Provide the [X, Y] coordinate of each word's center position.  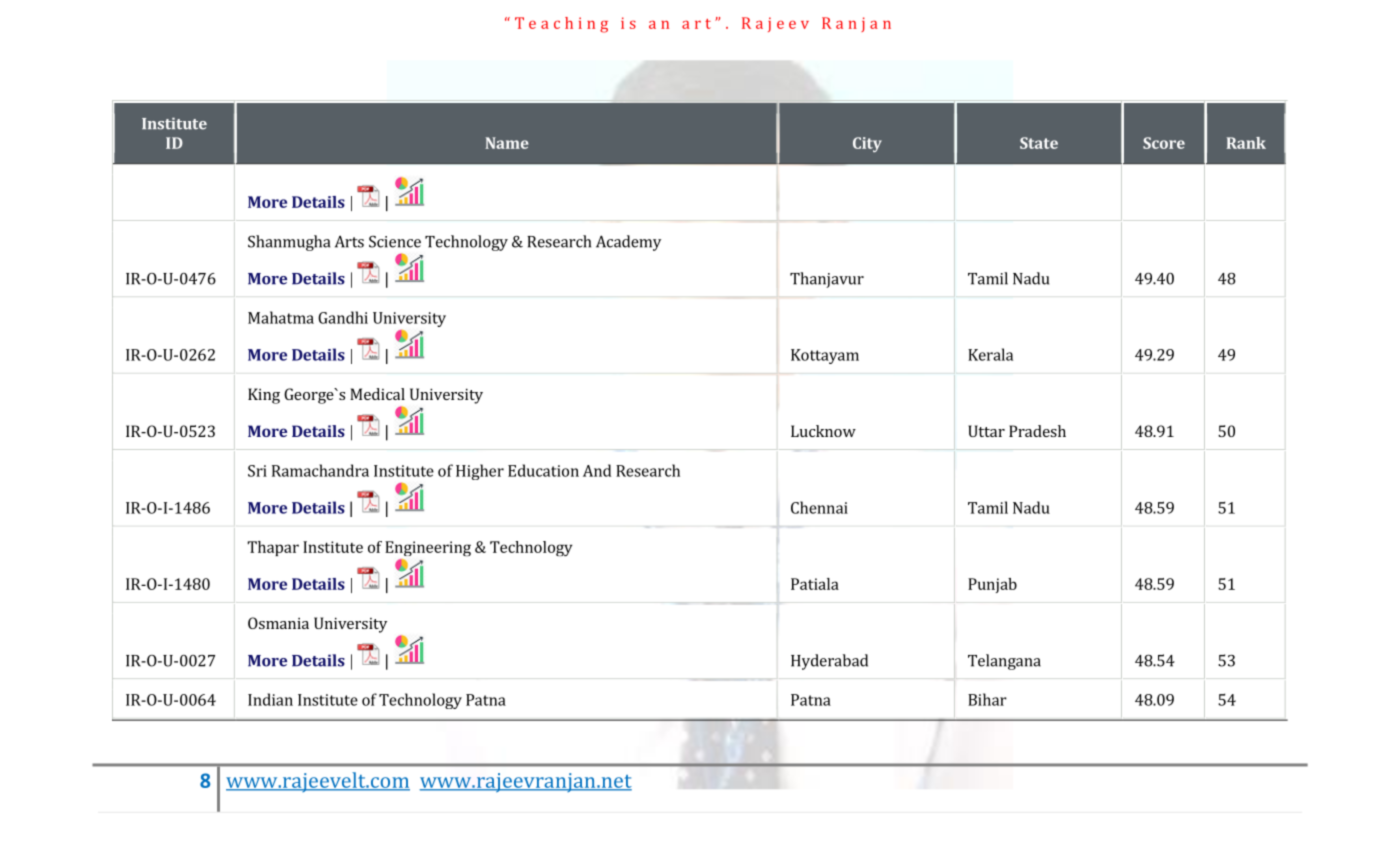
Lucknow [823, 431]
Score [1164, 143]
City [867, 144]
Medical [377, 394]
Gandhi [343, 317]
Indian [270, 699]
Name [507, 143]
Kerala [990, 354]
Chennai [819, 507]
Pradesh [1037, 431]
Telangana [1004, 662]
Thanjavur [827, 280]
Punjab [992, 585]
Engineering [428, 548]
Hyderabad [829, 662]
